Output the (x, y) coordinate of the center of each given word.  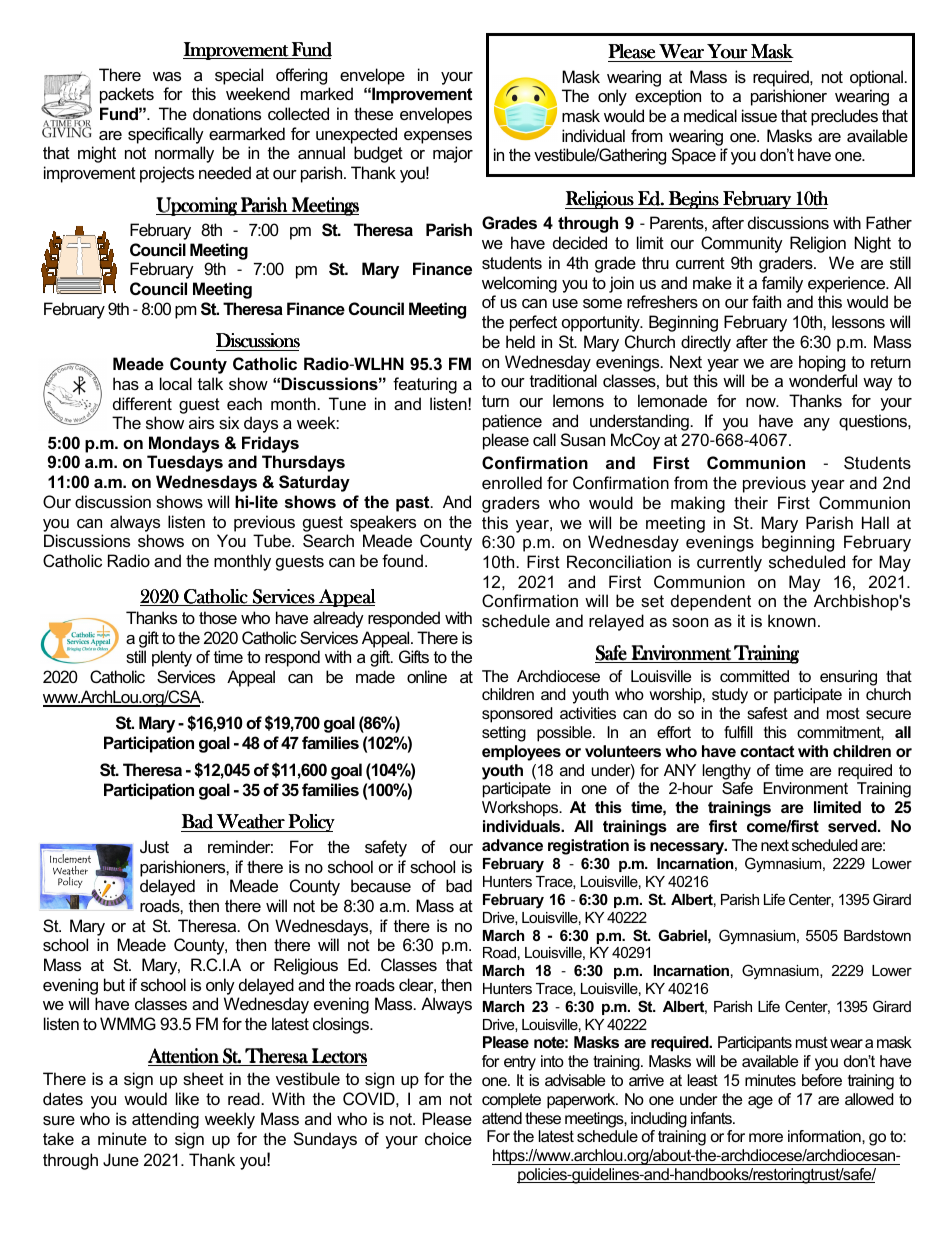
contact (767, 751)
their (751, 502)
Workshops (521, 809)
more (766, 1137)
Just (154, 846)
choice (448, 1138)
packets (127, 95)
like (187, 1098)
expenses (438, 137)
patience (512, 422)
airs (201, 422)
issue (759, 115)
